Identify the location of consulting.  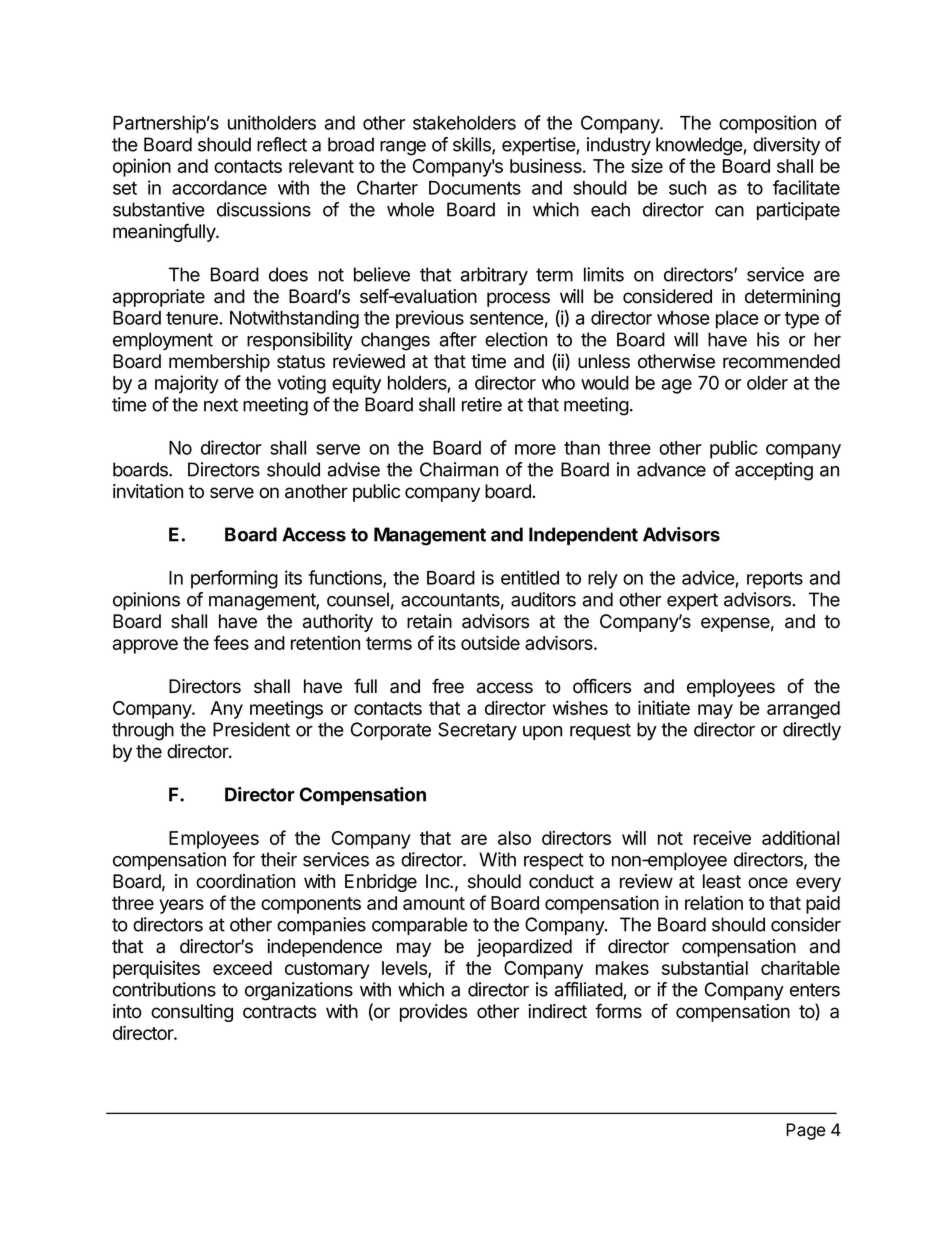
(192, 1013).
